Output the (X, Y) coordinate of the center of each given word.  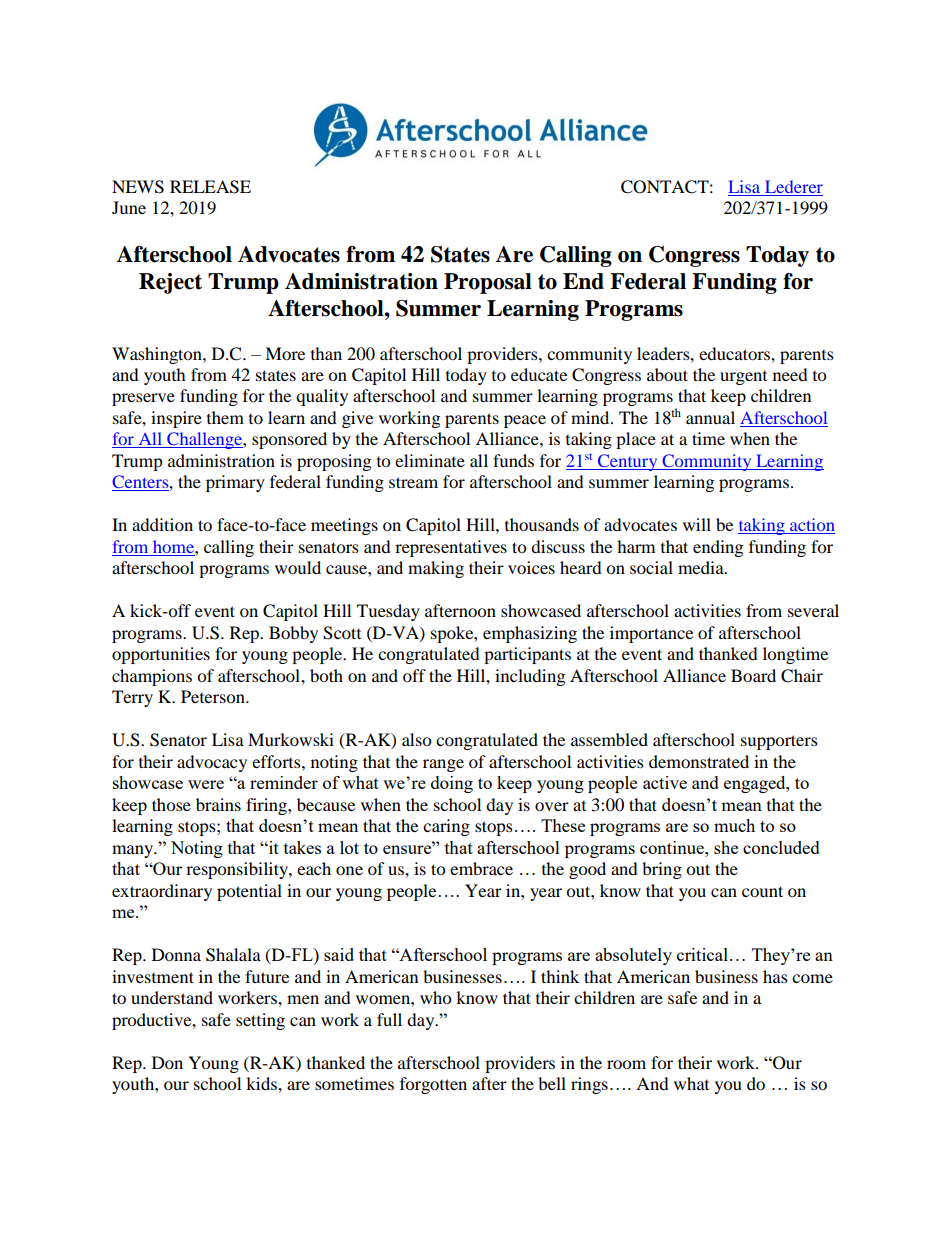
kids (262, 1083)
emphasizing (530, 634)
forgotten (433, 1085)
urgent (743, 378)
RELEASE (210, 187)
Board (753, 675)
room (626, 1064)
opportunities (161, 655)
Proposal (488, 283)
